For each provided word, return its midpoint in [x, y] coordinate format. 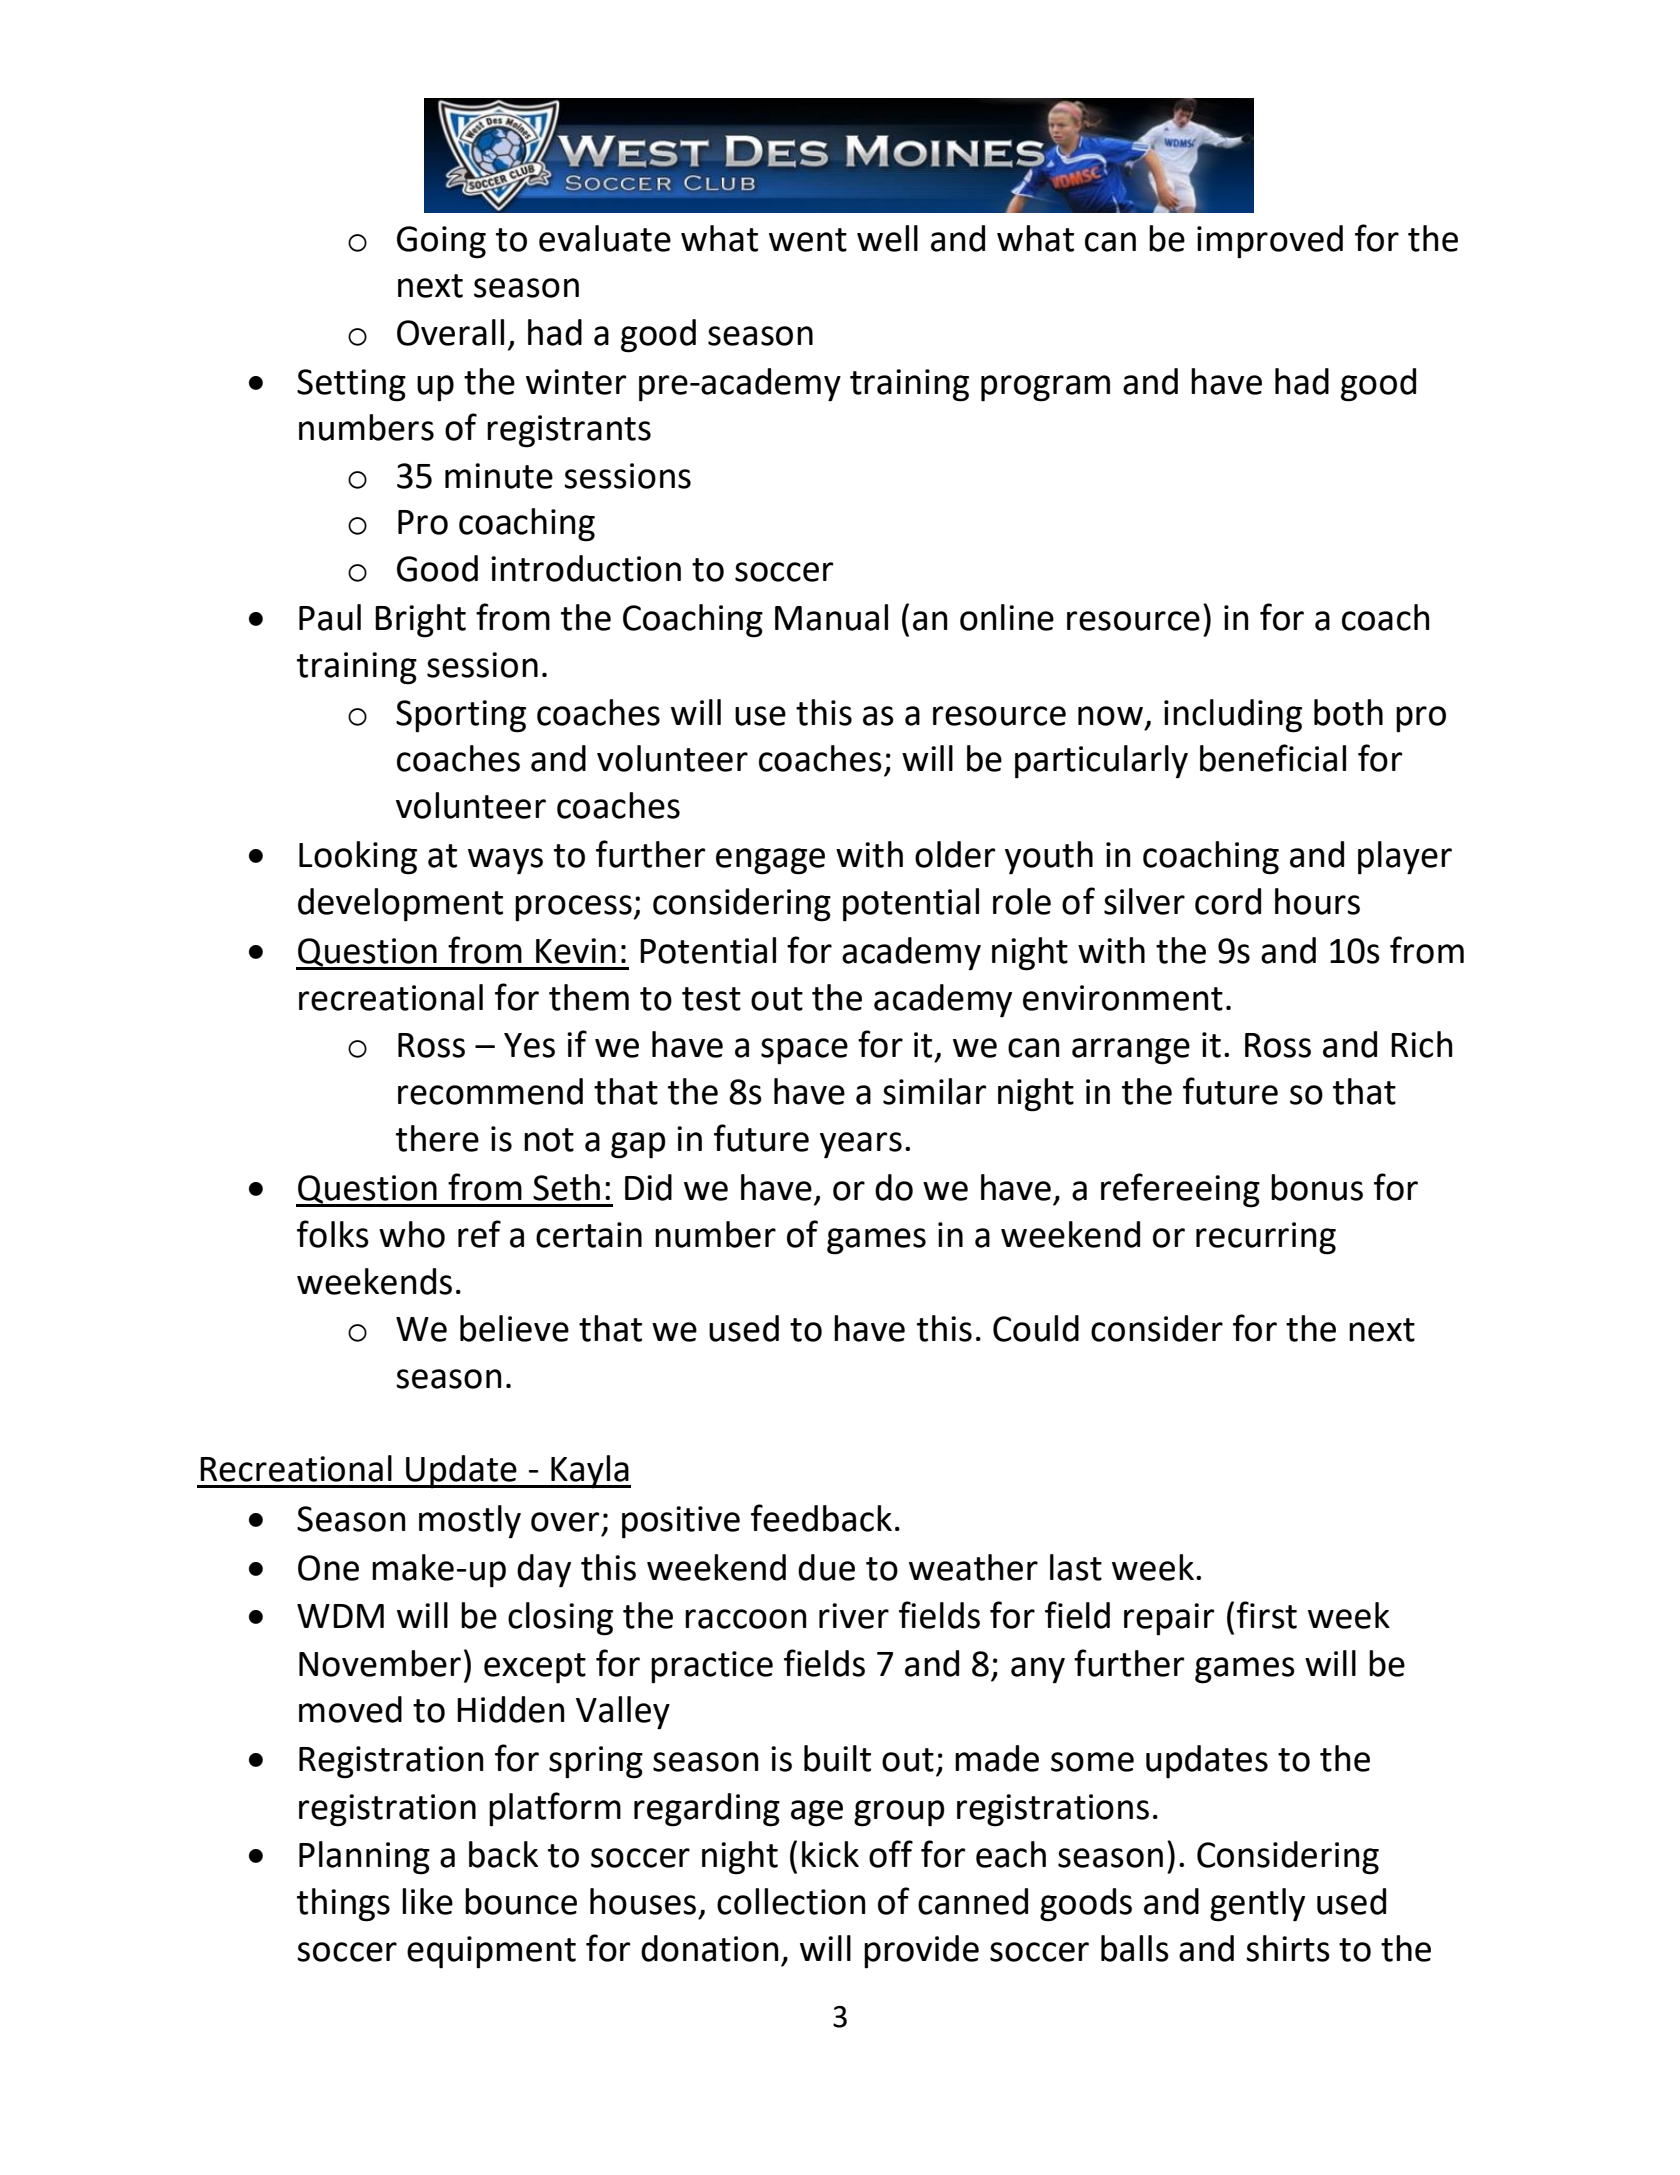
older [955, 854]
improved [1270, 242]
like [427, 1901]
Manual [831, 617]
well [887, 238]
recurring [1266, 1238]
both [1348, 712]
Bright [420, 621]
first [1267, 1615]
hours [1317, 901]
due [826, 1567]
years [861, 1145]
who [412, 1234]
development [400, 905]
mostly [470, 1522]
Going [441, 242]
